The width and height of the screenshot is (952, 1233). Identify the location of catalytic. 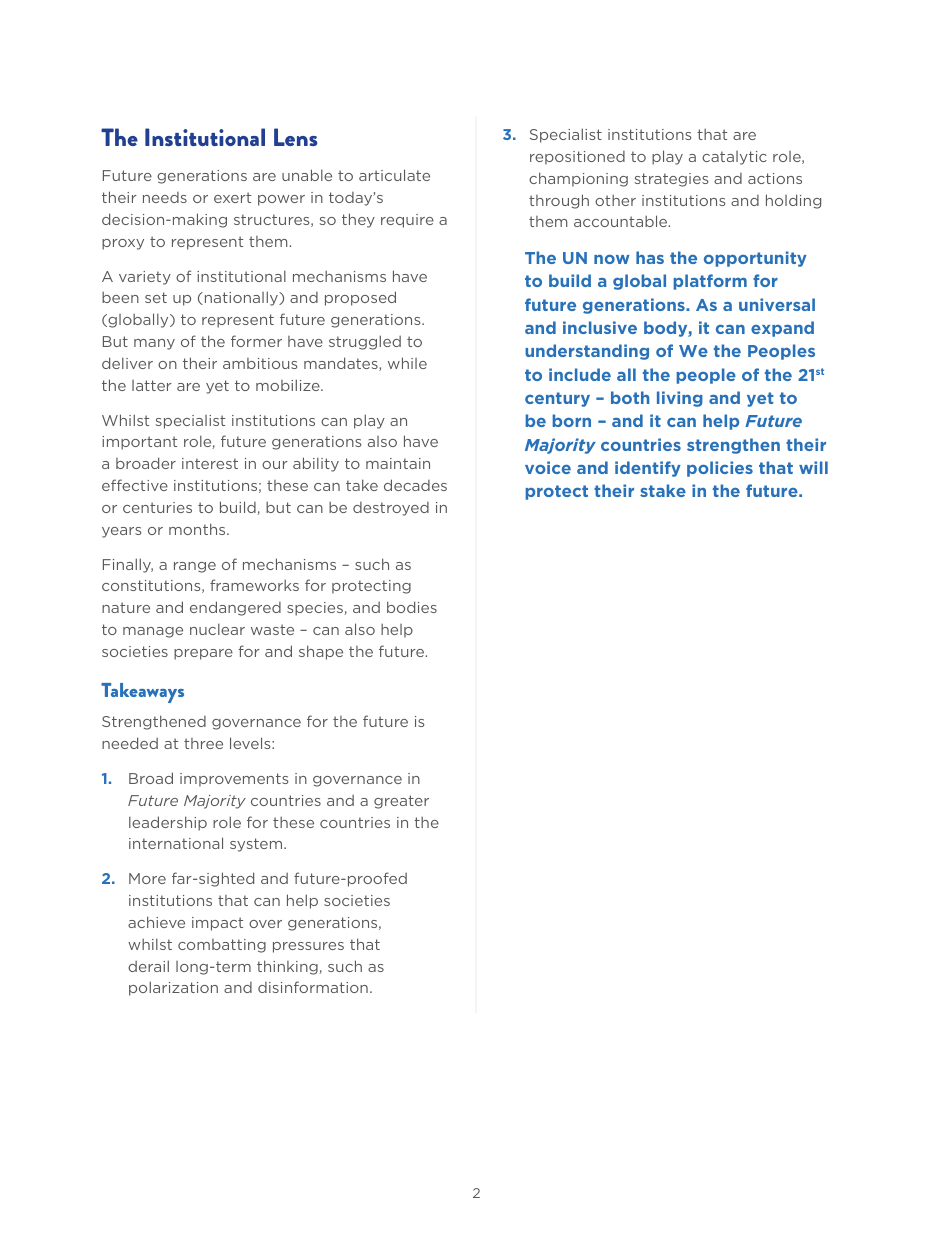
(734, 158).
